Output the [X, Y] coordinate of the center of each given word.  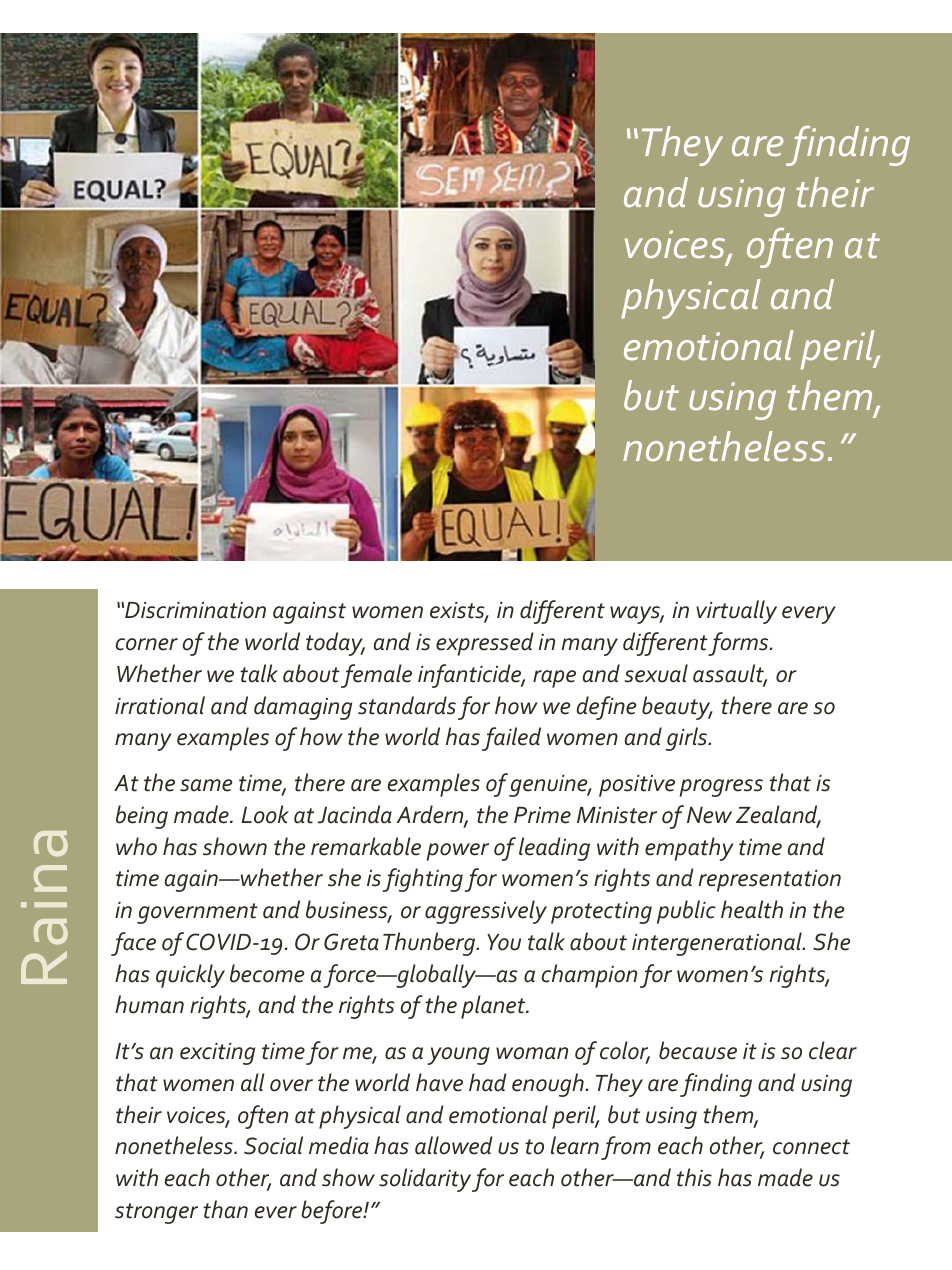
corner [147, 644]
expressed [485, 644]
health [752, 909]
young [458, 1056]
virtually [736, 612]
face [133, 944]
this [694, 1177]
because [698, 1050]
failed [511, 739]
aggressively [486, 912]
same [206, 785]
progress [721, 788]
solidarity [425, 1180]
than [225, 1209]
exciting [217, 1054]
